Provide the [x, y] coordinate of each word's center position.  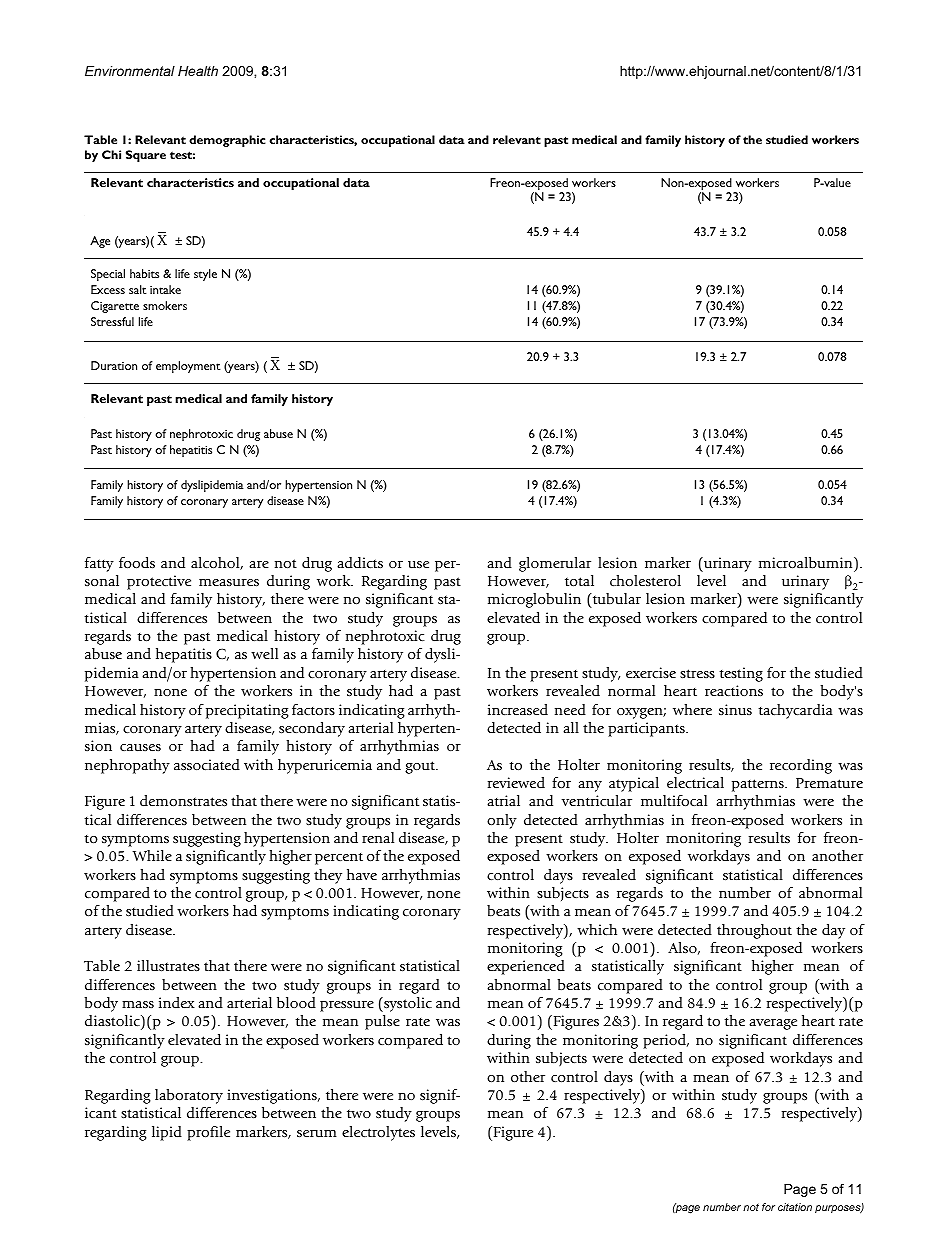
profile [208, 1133]
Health [198, 71]
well [264, 653]
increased [518, 709]
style [205, 275]
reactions [734, 690]
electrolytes [378, 1133]
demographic [227, 141]
